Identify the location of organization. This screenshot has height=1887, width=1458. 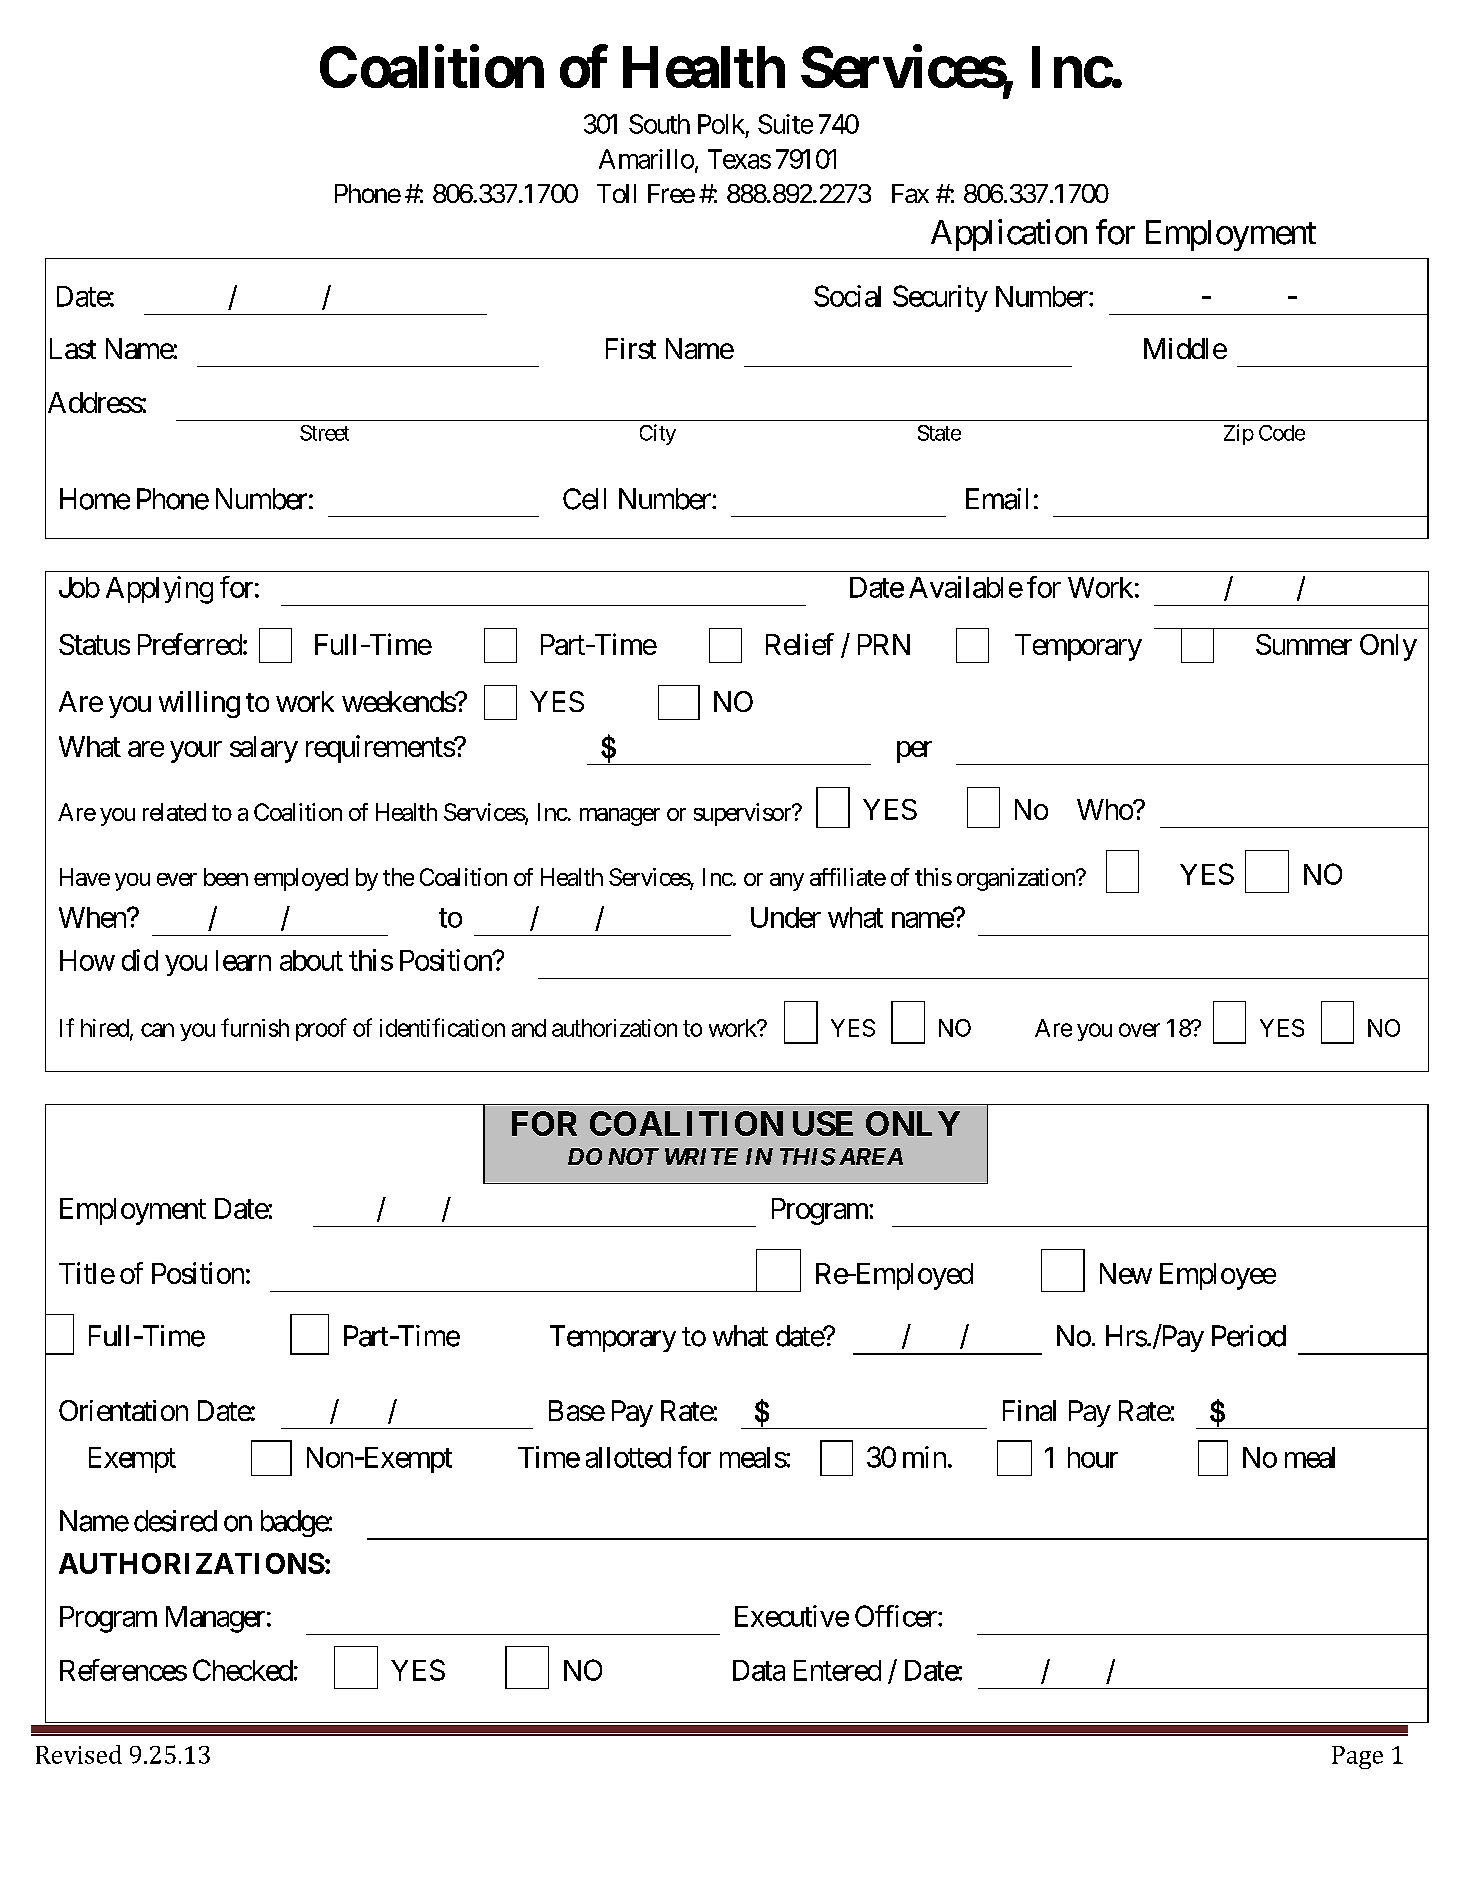
(1017, 879).
